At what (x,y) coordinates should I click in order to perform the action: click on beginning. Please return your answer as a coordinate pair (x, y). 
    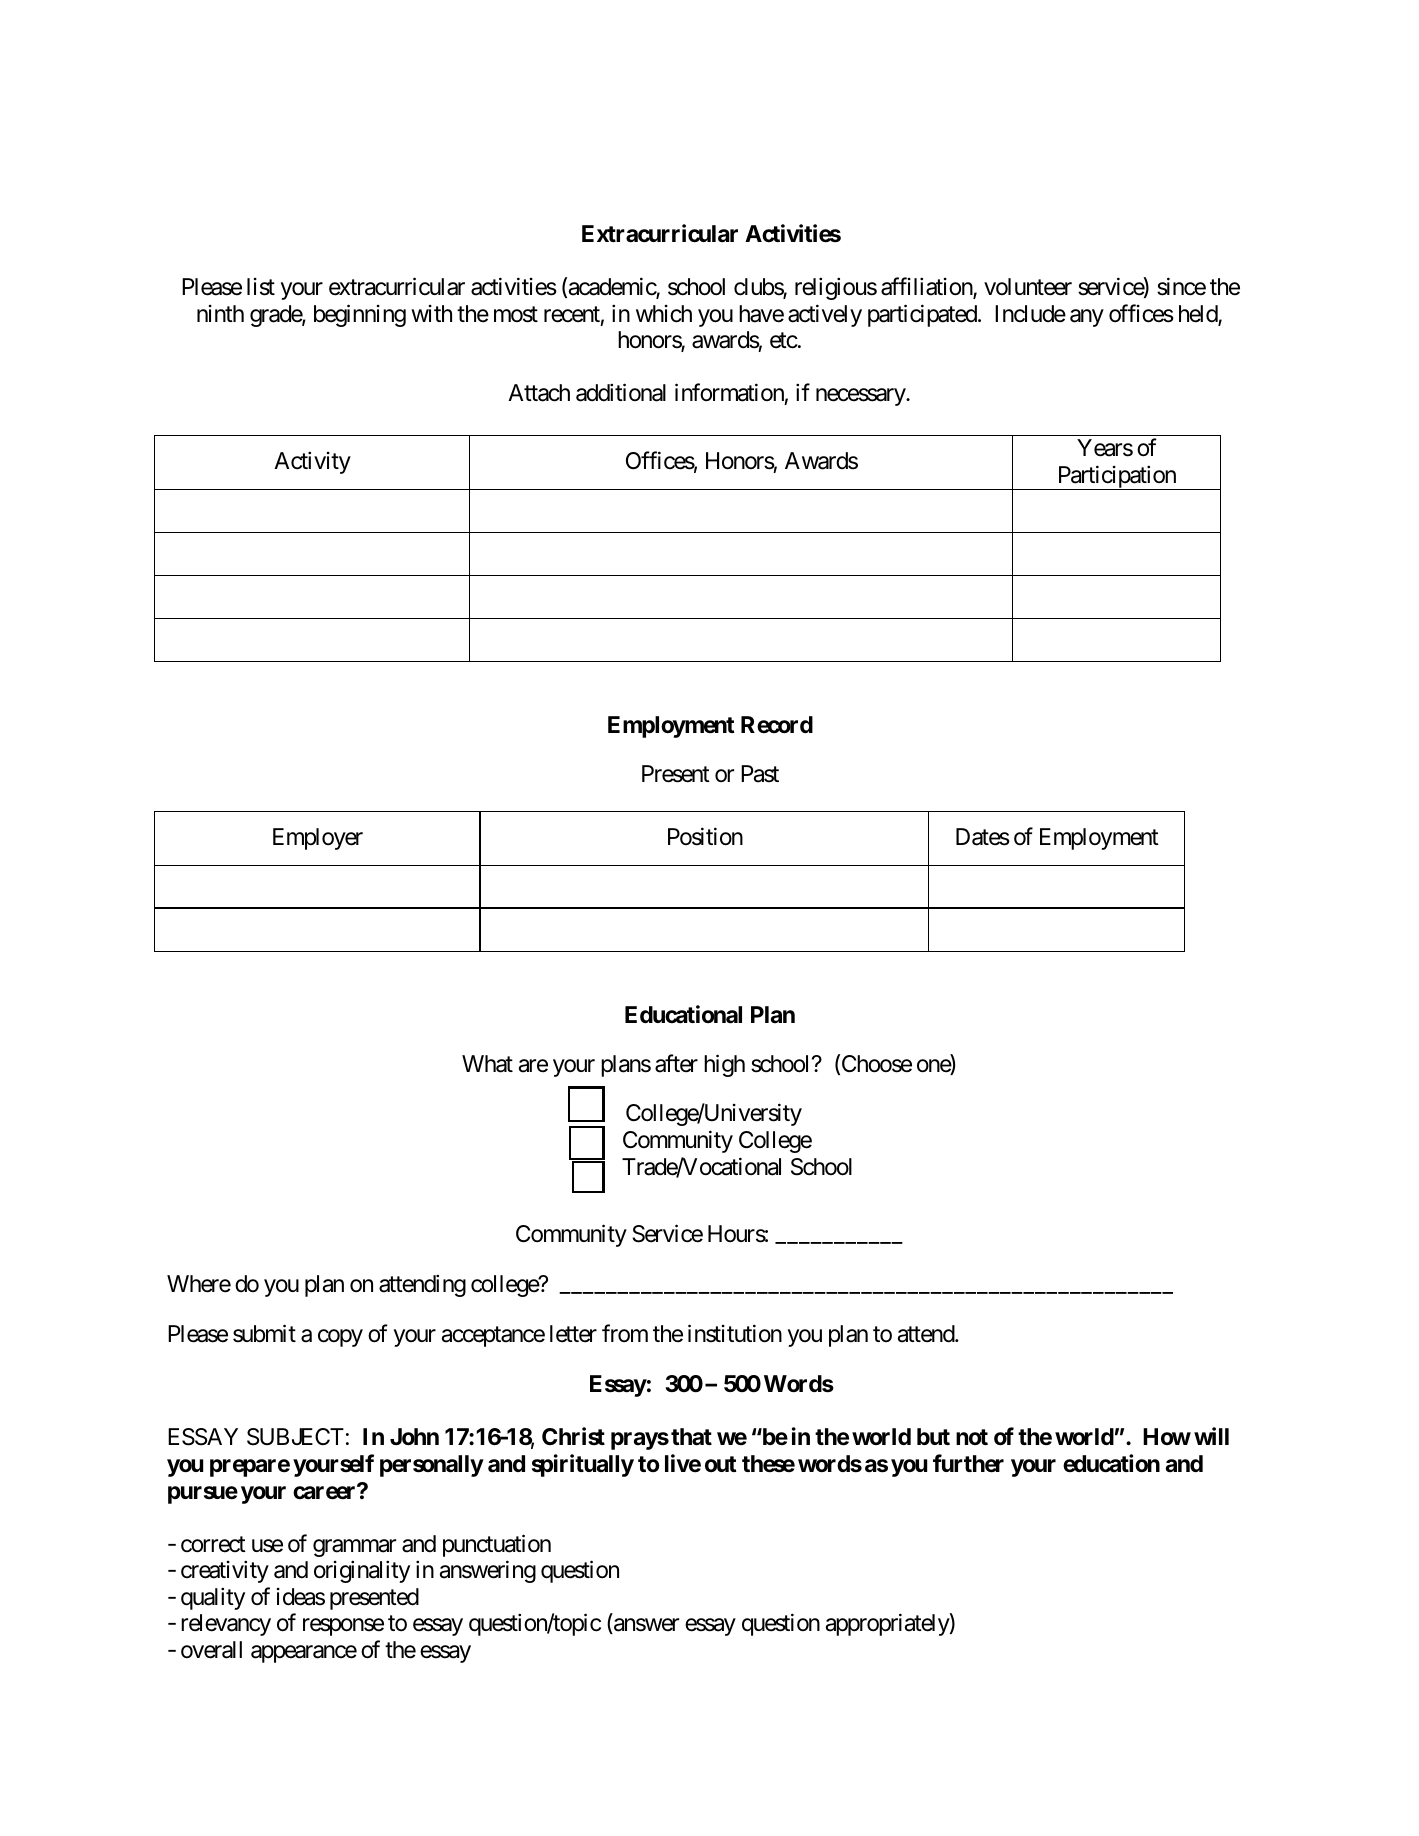
    Looking at the image, I should click on (360, 315).
